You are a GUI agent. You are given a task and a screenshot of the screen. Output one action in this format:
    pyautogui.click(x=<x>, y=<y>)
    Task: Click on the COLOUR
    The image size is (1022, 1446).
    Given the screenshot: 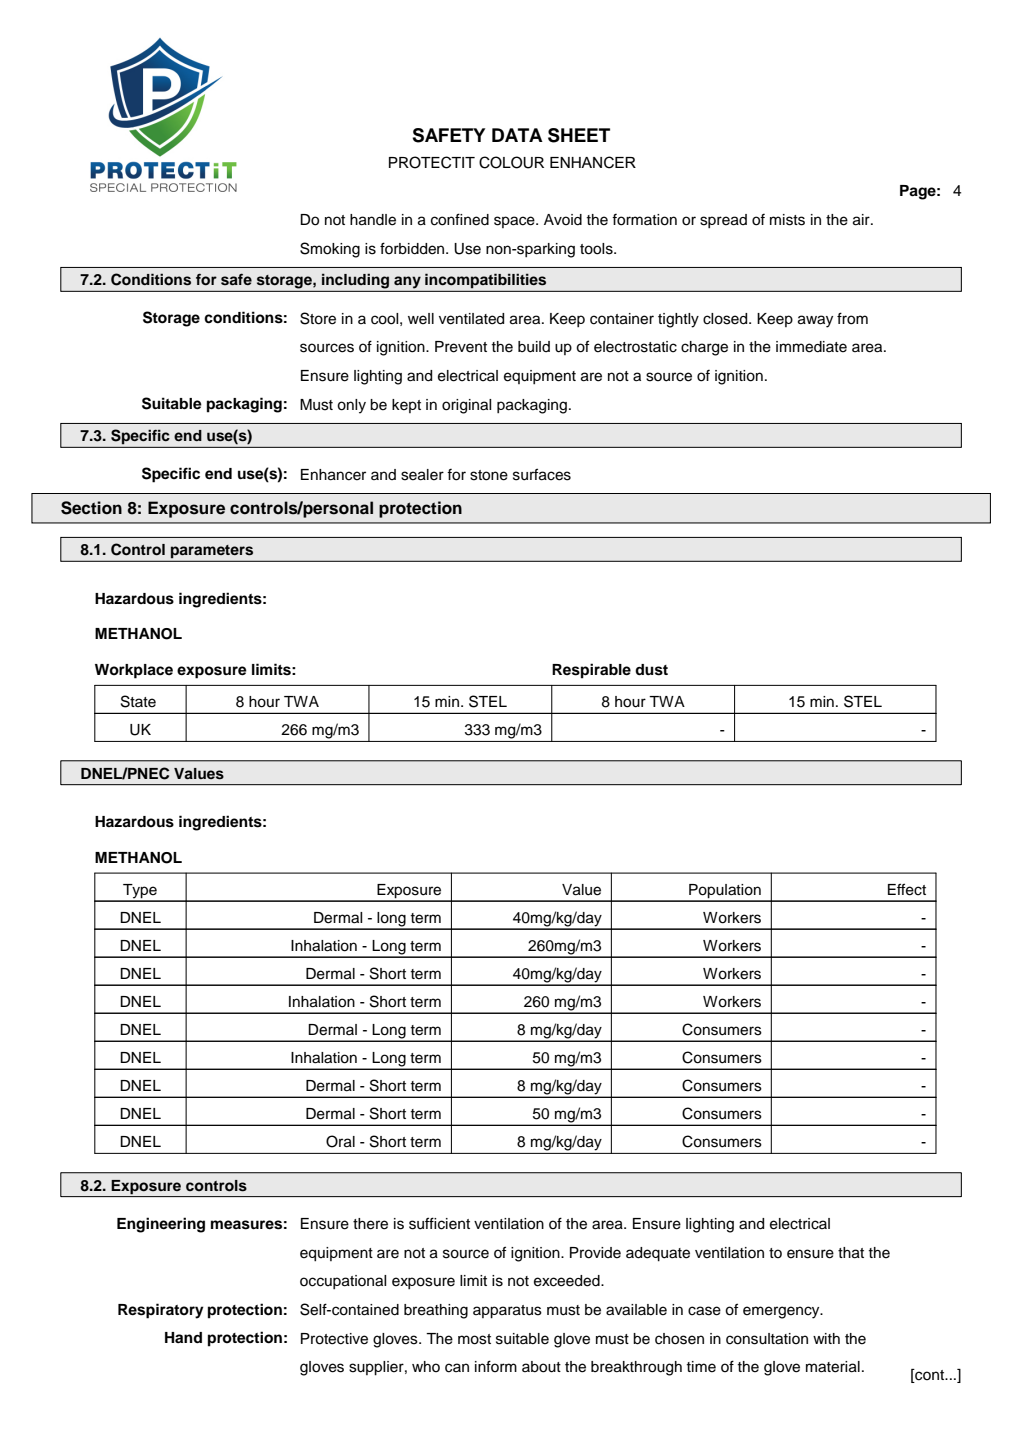 What is the action you would take?
    pyautogui.click(x=511, y=162)
